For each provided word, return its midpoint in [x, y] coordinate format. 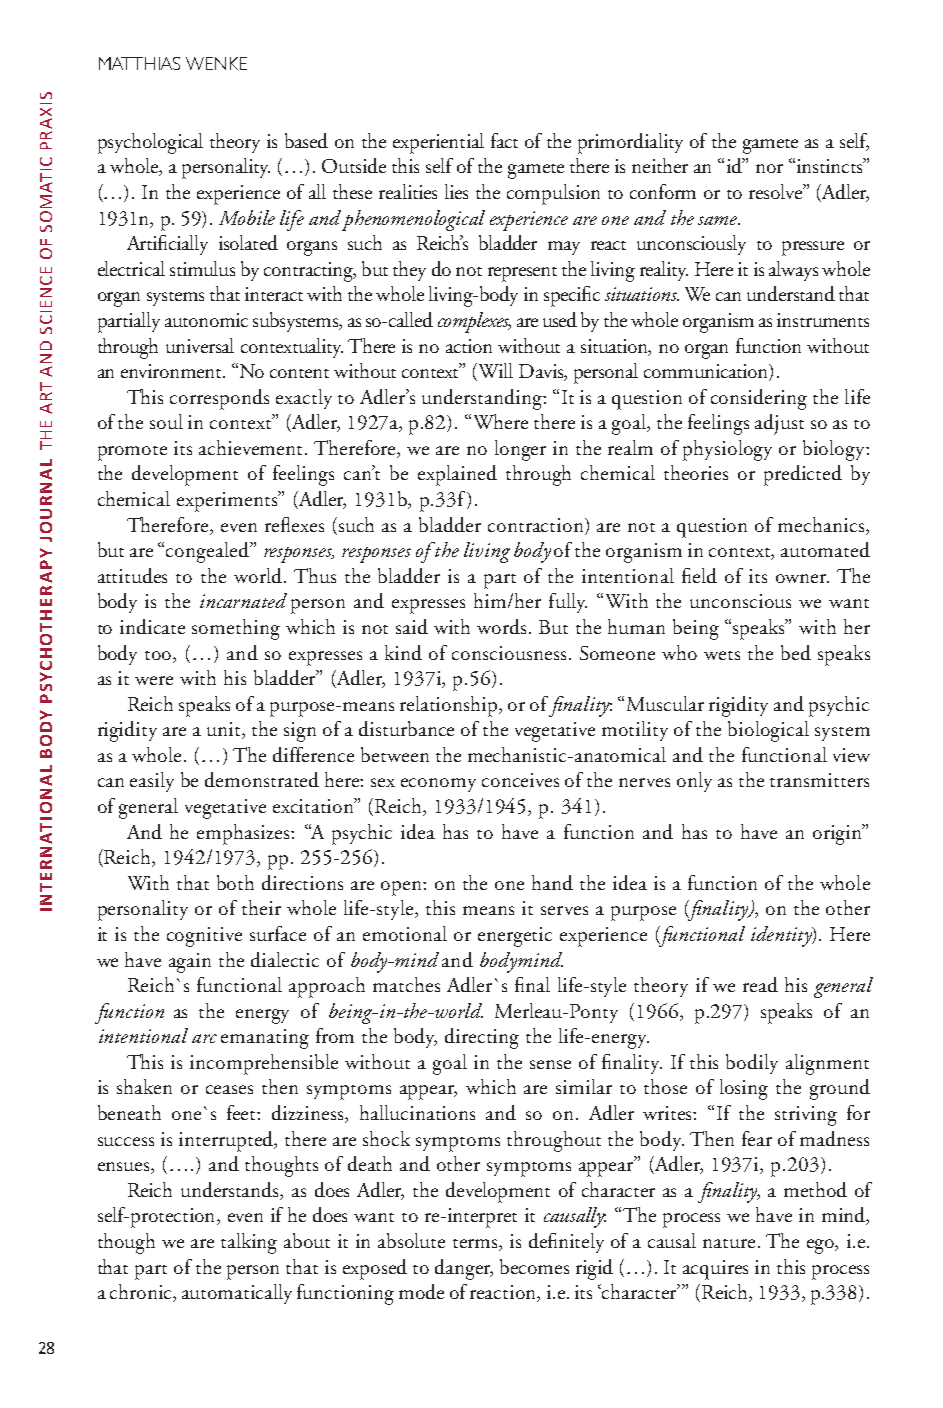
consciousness [509, 653]
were [154, 680]
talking [249, 1243]
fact [504, 140]
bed [796, 652]
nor [769, 168]
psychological [150, 143]
